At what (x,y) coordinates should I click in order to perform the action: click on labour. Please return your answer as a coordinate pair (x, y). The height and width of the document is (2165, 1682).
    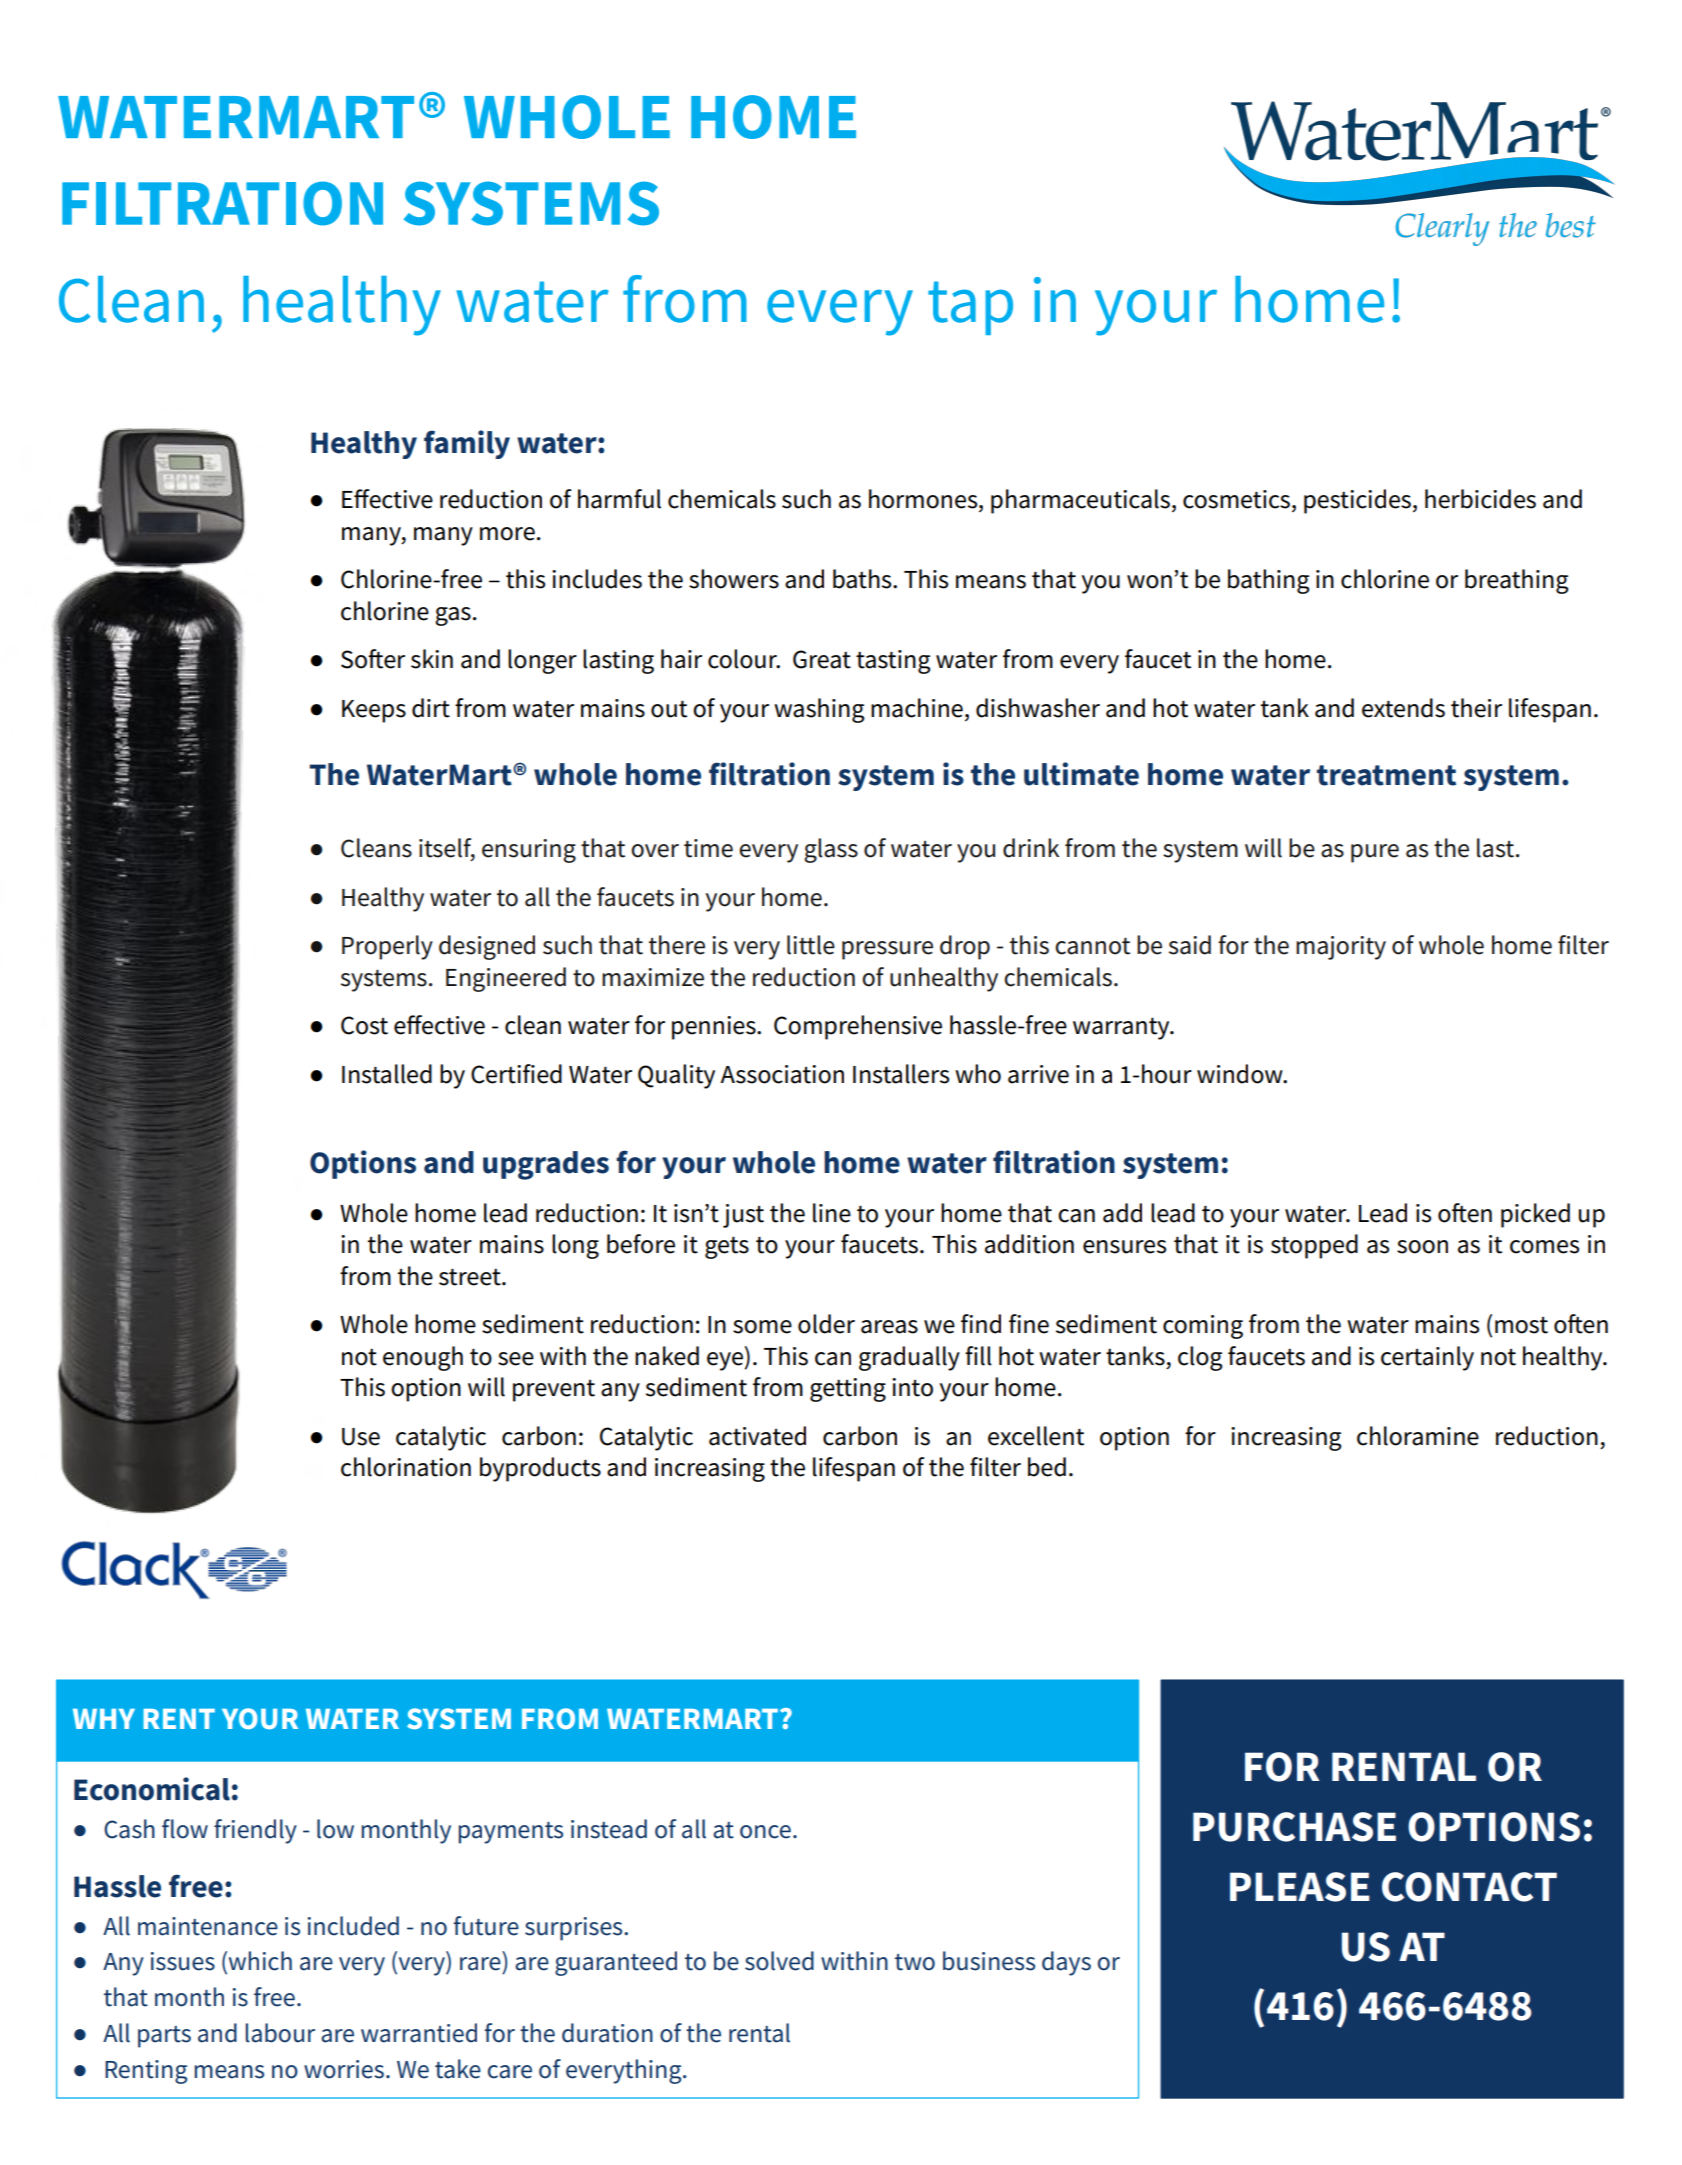
    Looking at the image, I should click on (280, 2033).
